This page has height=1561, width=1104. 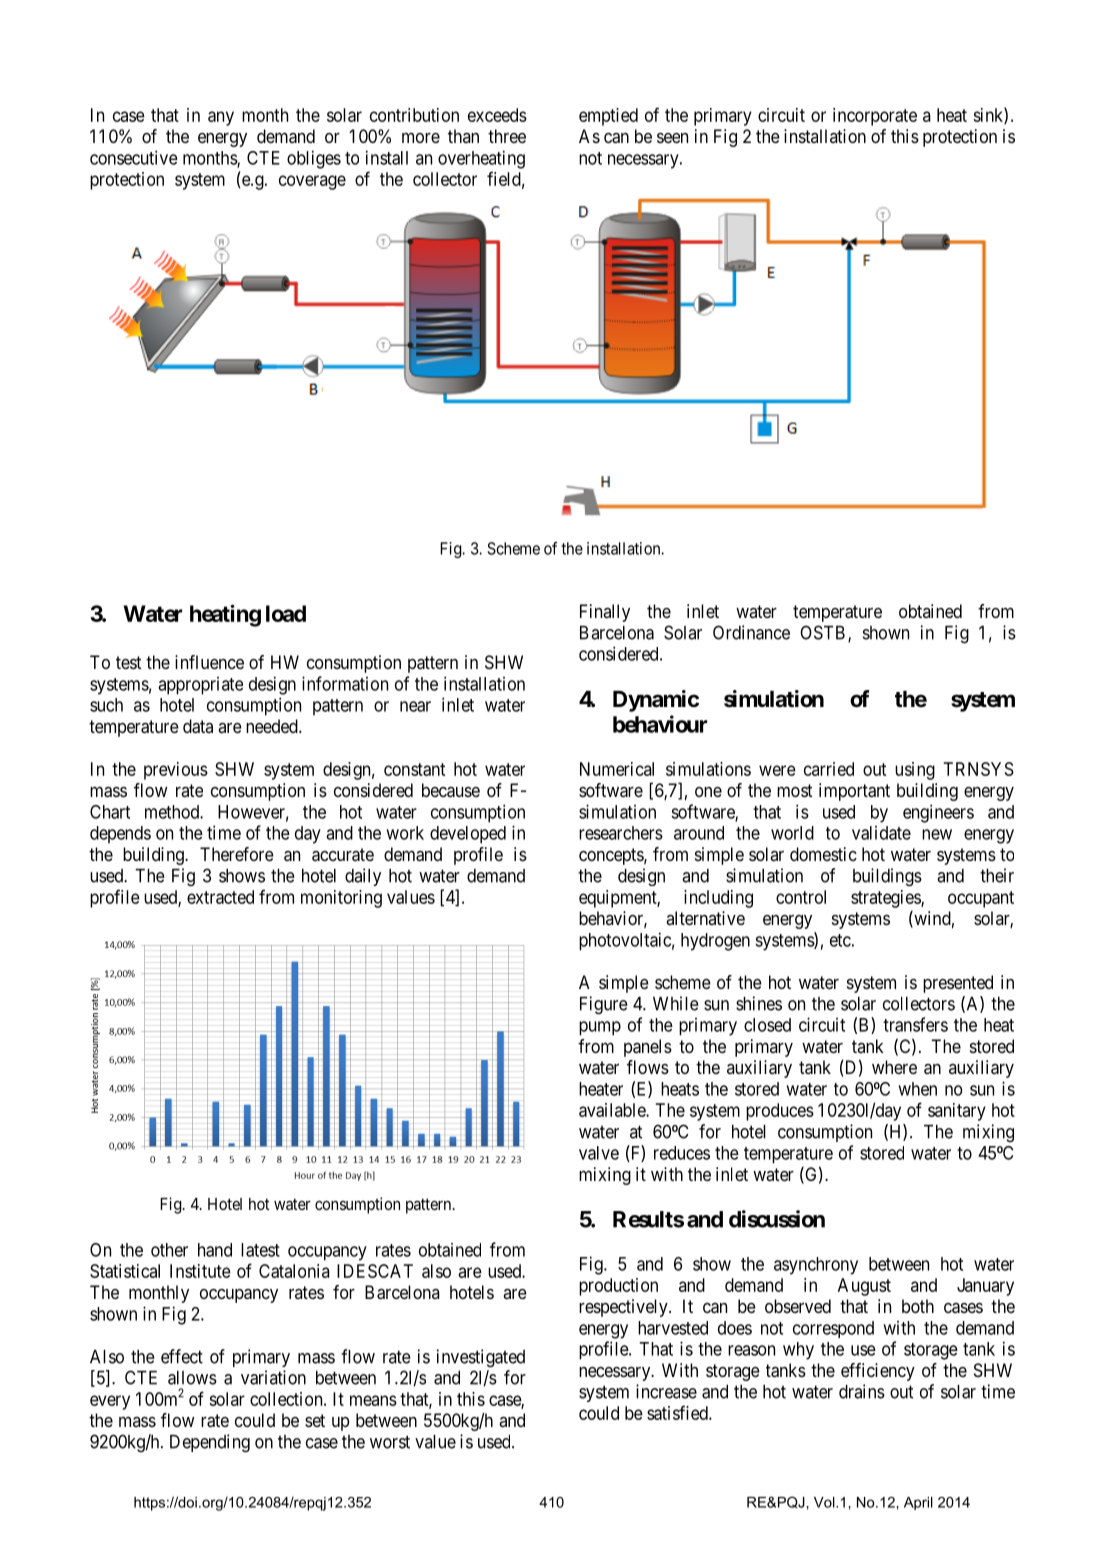 I want to click on April, so click(x=918, y=1503).
